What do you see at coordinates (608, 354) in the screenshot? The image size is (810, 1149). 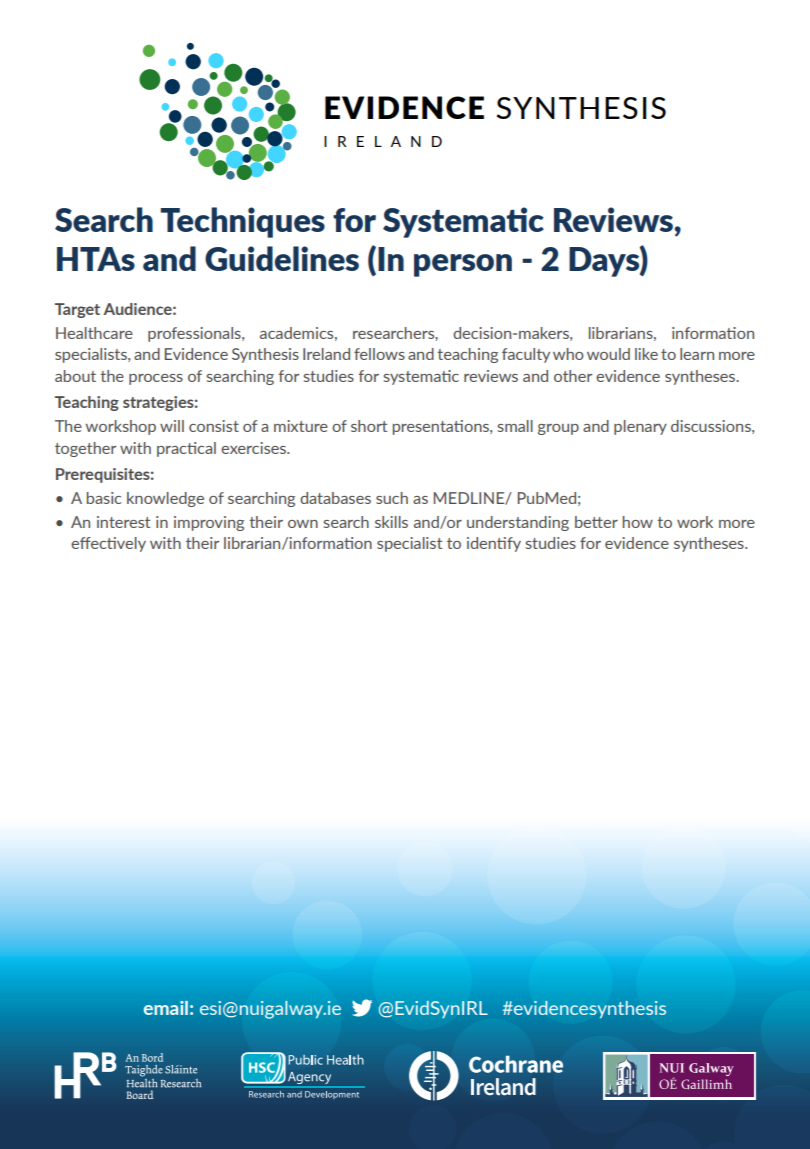 I see `would` at bounding box center [608, 354].
